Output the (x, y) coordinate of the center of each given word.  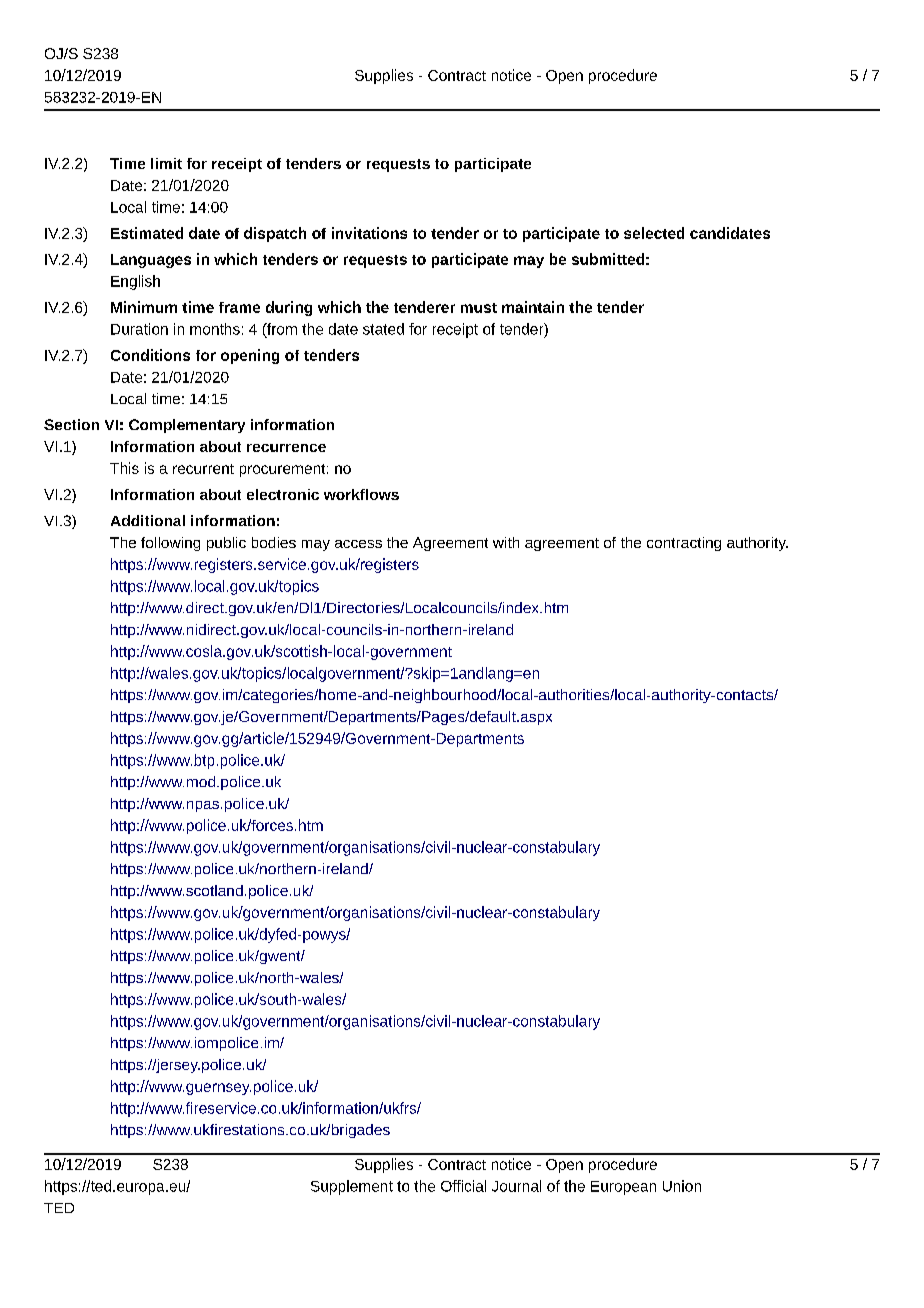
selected (654, 233)
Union (682, 1186)
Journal (516, 1186)
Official (463, 1186)
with (506, 542)
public (226, 544)
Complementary (187, 426)
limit (166, 163)
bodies (274, 542)
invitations (369, 233)
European (623, 1188)
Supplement (352, 1187)
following (170, 544)
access (358, 544)
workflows (361, 494)
